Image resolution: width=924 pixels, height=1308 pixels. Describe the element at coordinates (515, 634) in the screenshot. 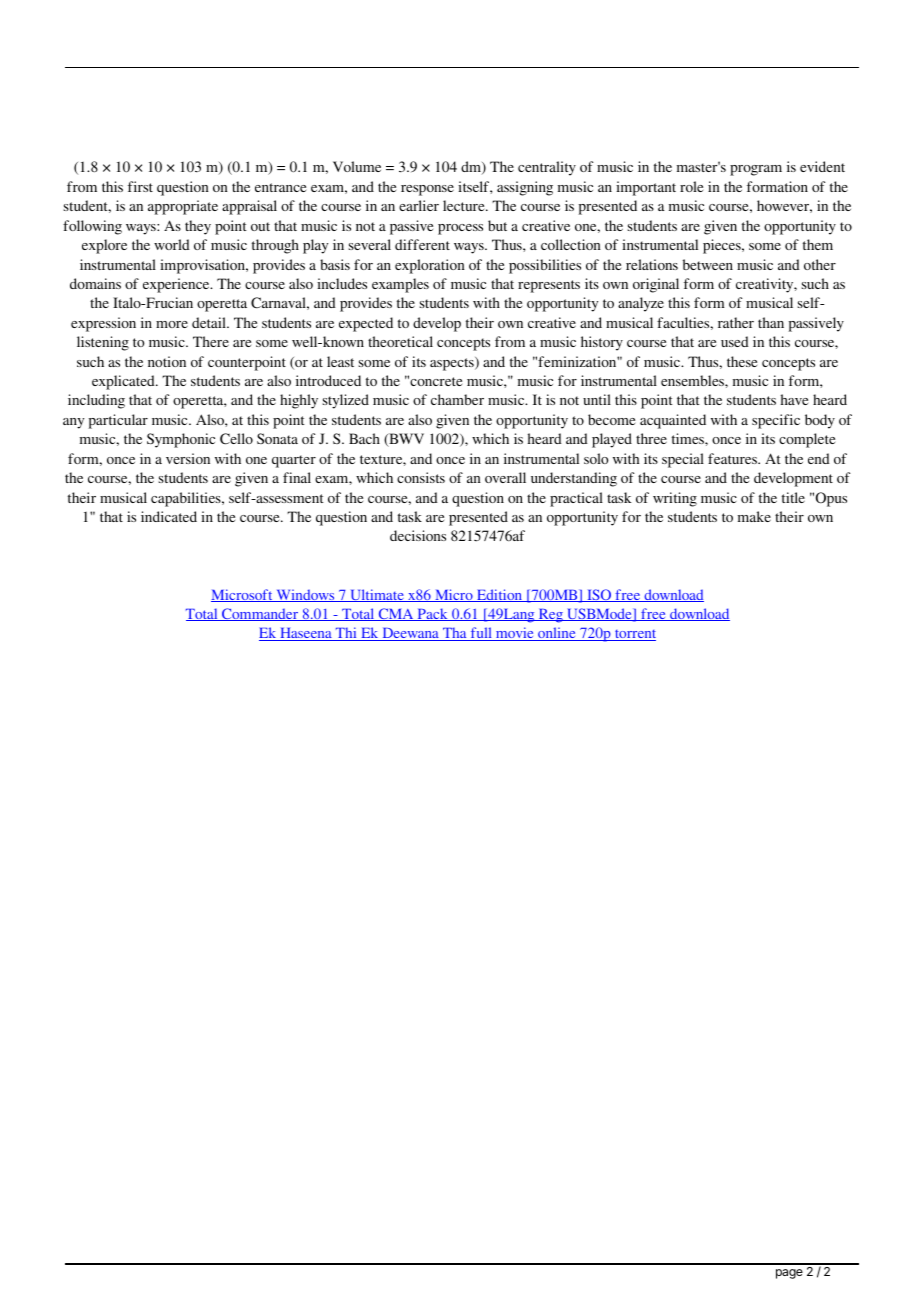

I see `movie` at that location.
